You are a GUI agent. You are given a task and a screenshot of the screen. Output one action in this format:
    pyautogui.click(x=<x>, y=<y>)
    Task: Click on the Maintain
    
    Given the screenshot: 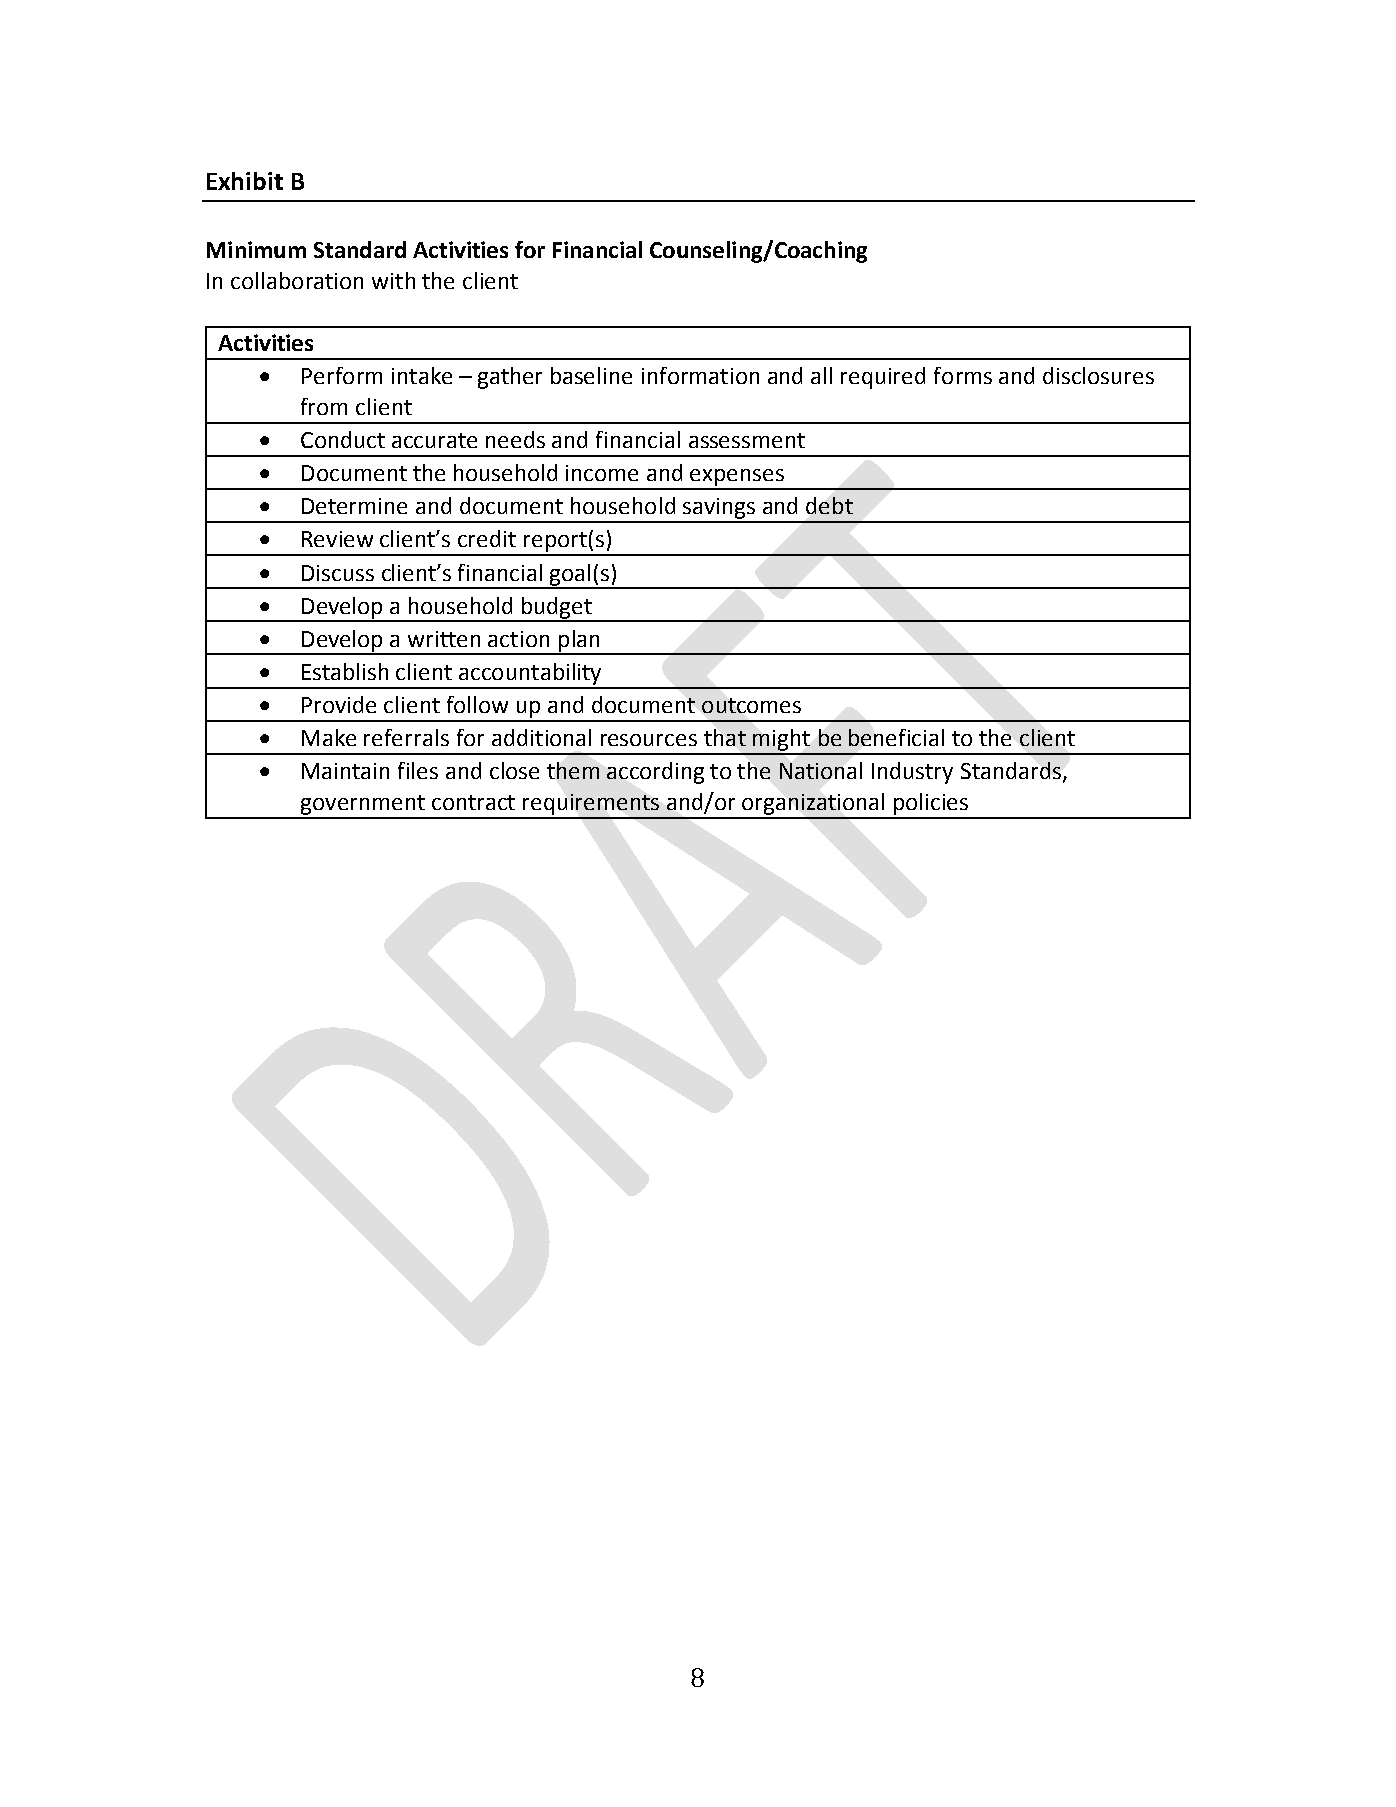 What is the action you would take?
    pyautogui.click(x=345, y=771)
